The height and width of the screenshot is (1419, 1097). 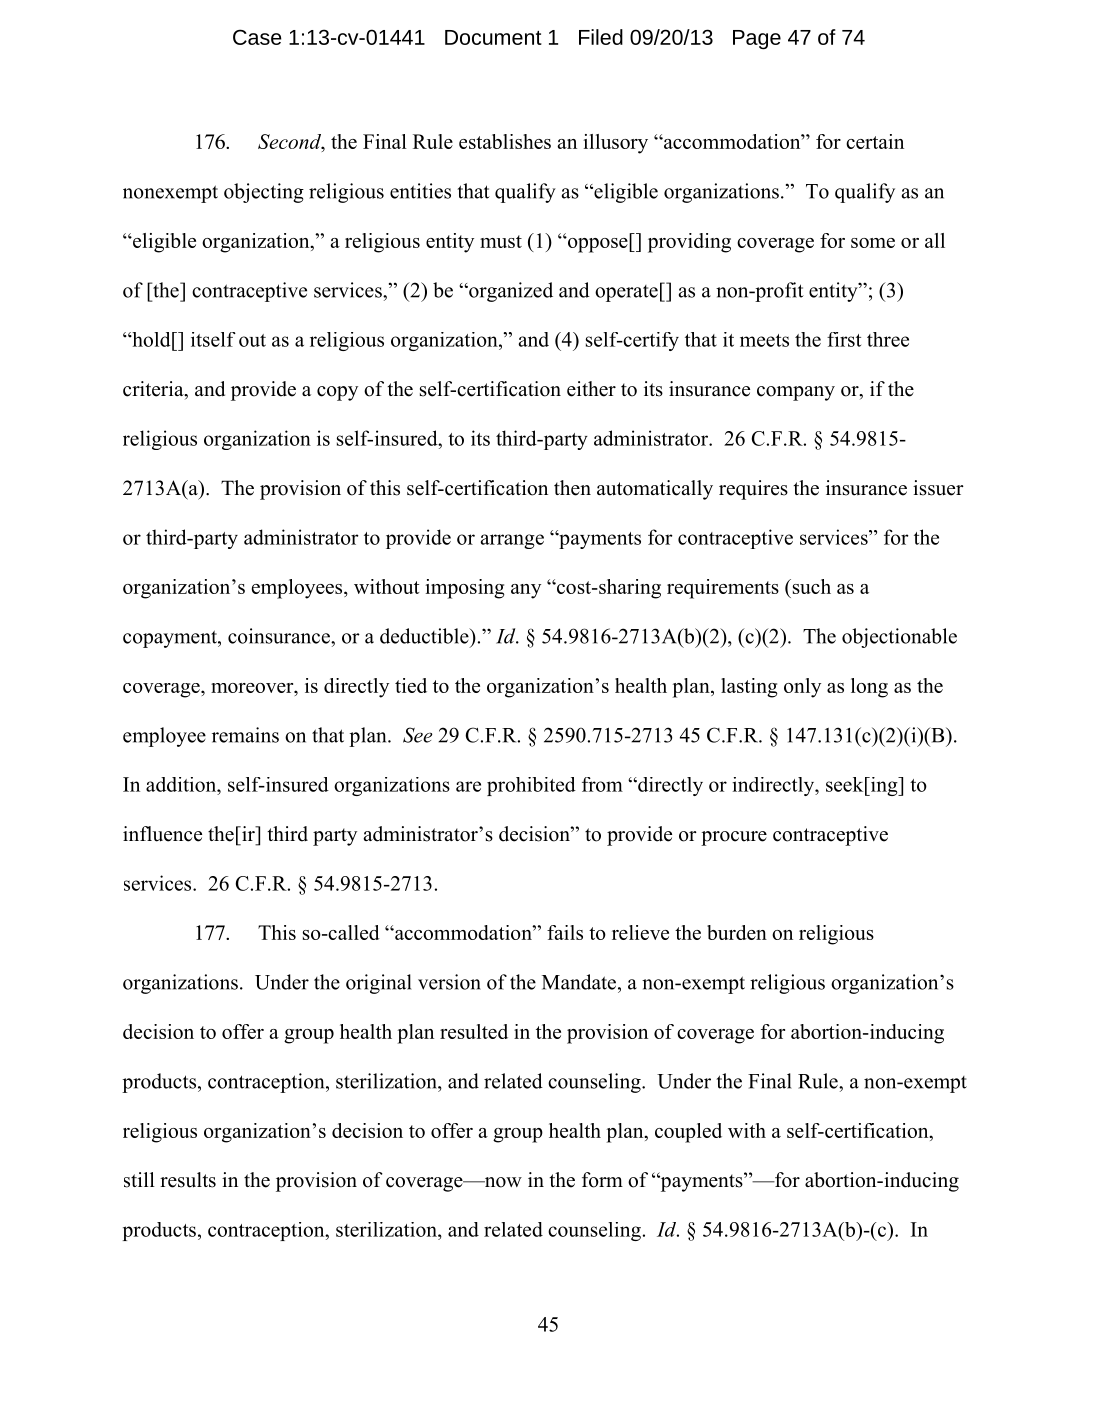 I want to click on coupled, so click(x=688, y=1133).
